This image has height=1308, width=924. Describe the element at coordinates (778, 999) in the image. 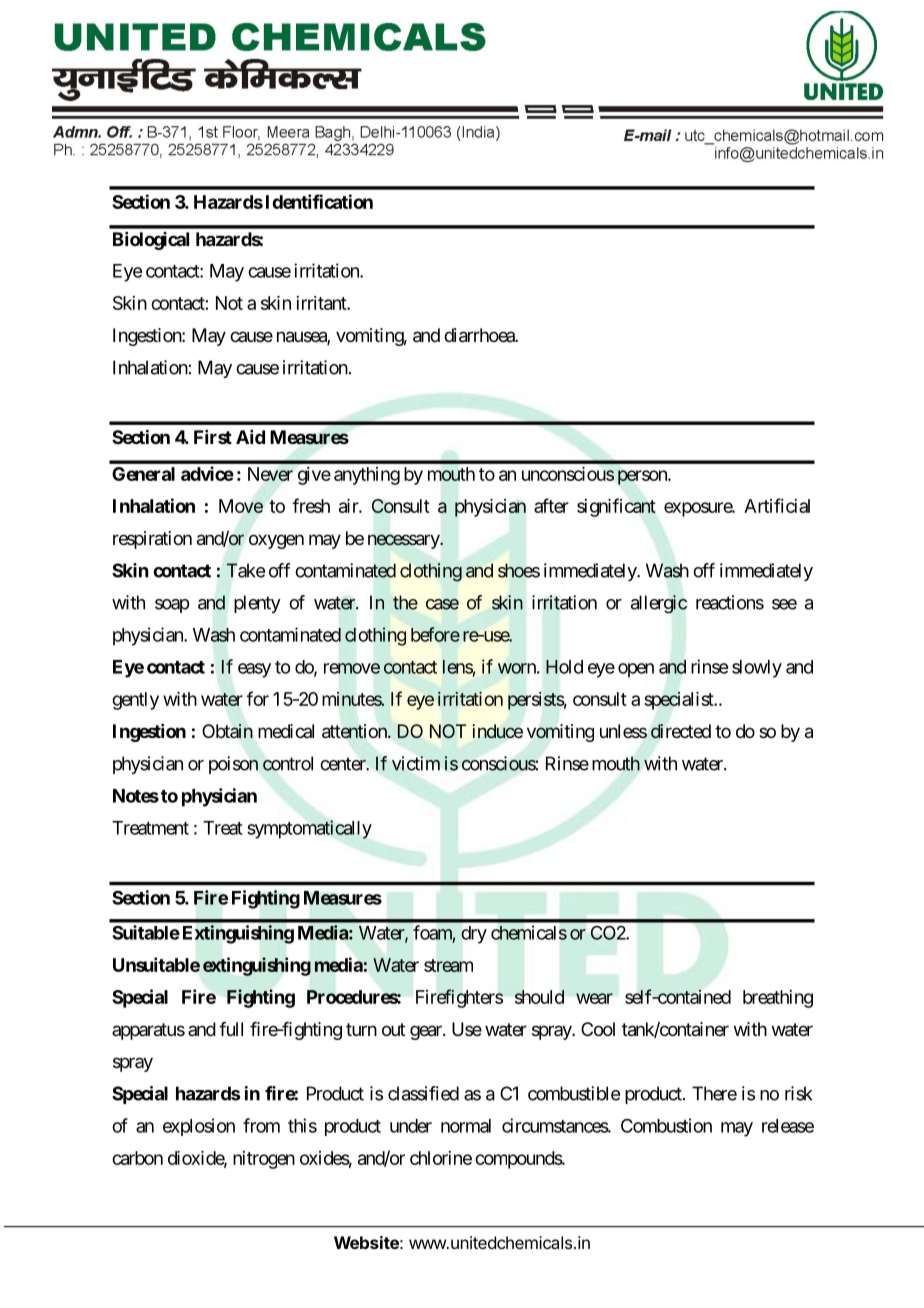

I see `breathing` at that location.
